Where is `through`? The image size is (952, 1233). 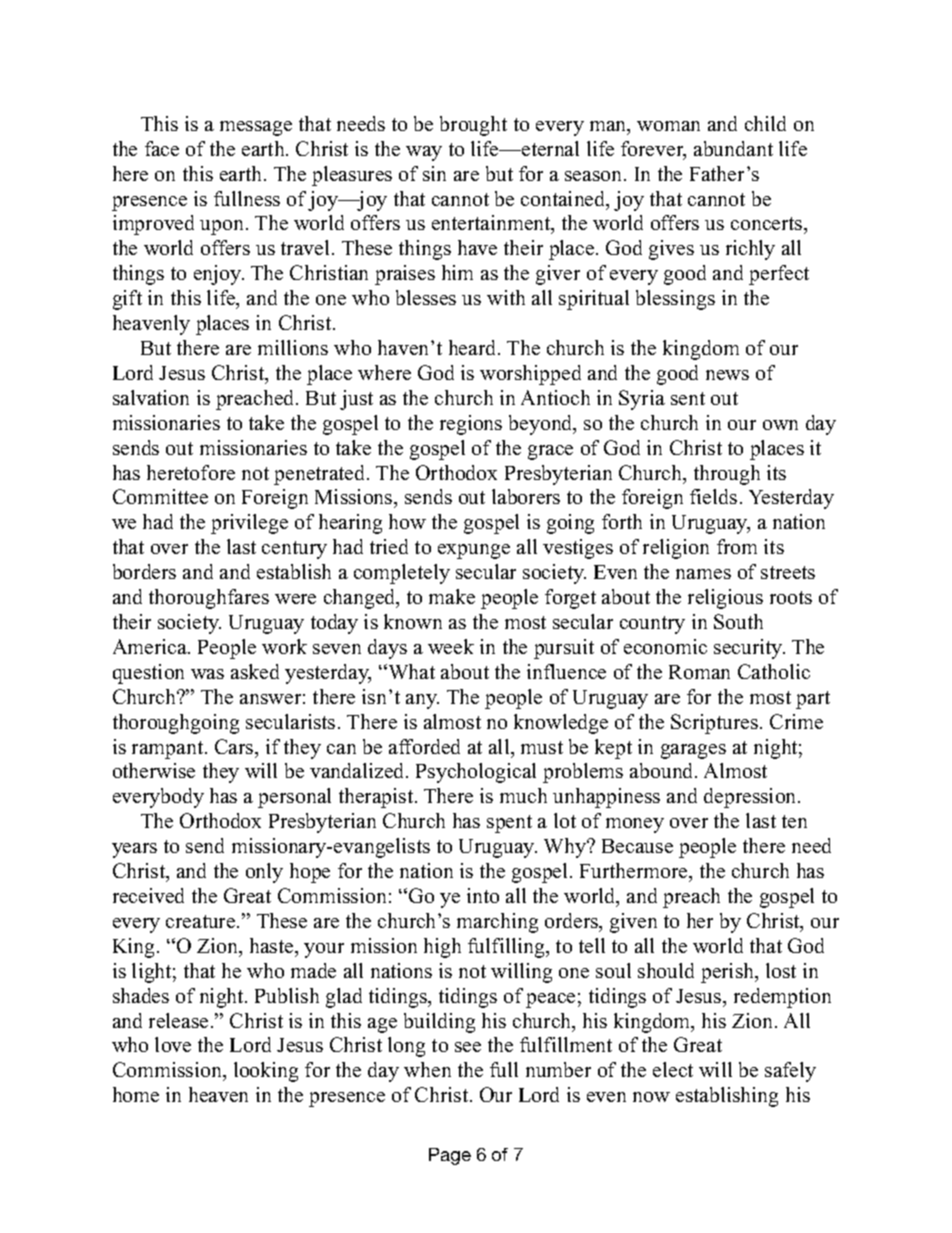
through is located at coordinates (727, 475).
